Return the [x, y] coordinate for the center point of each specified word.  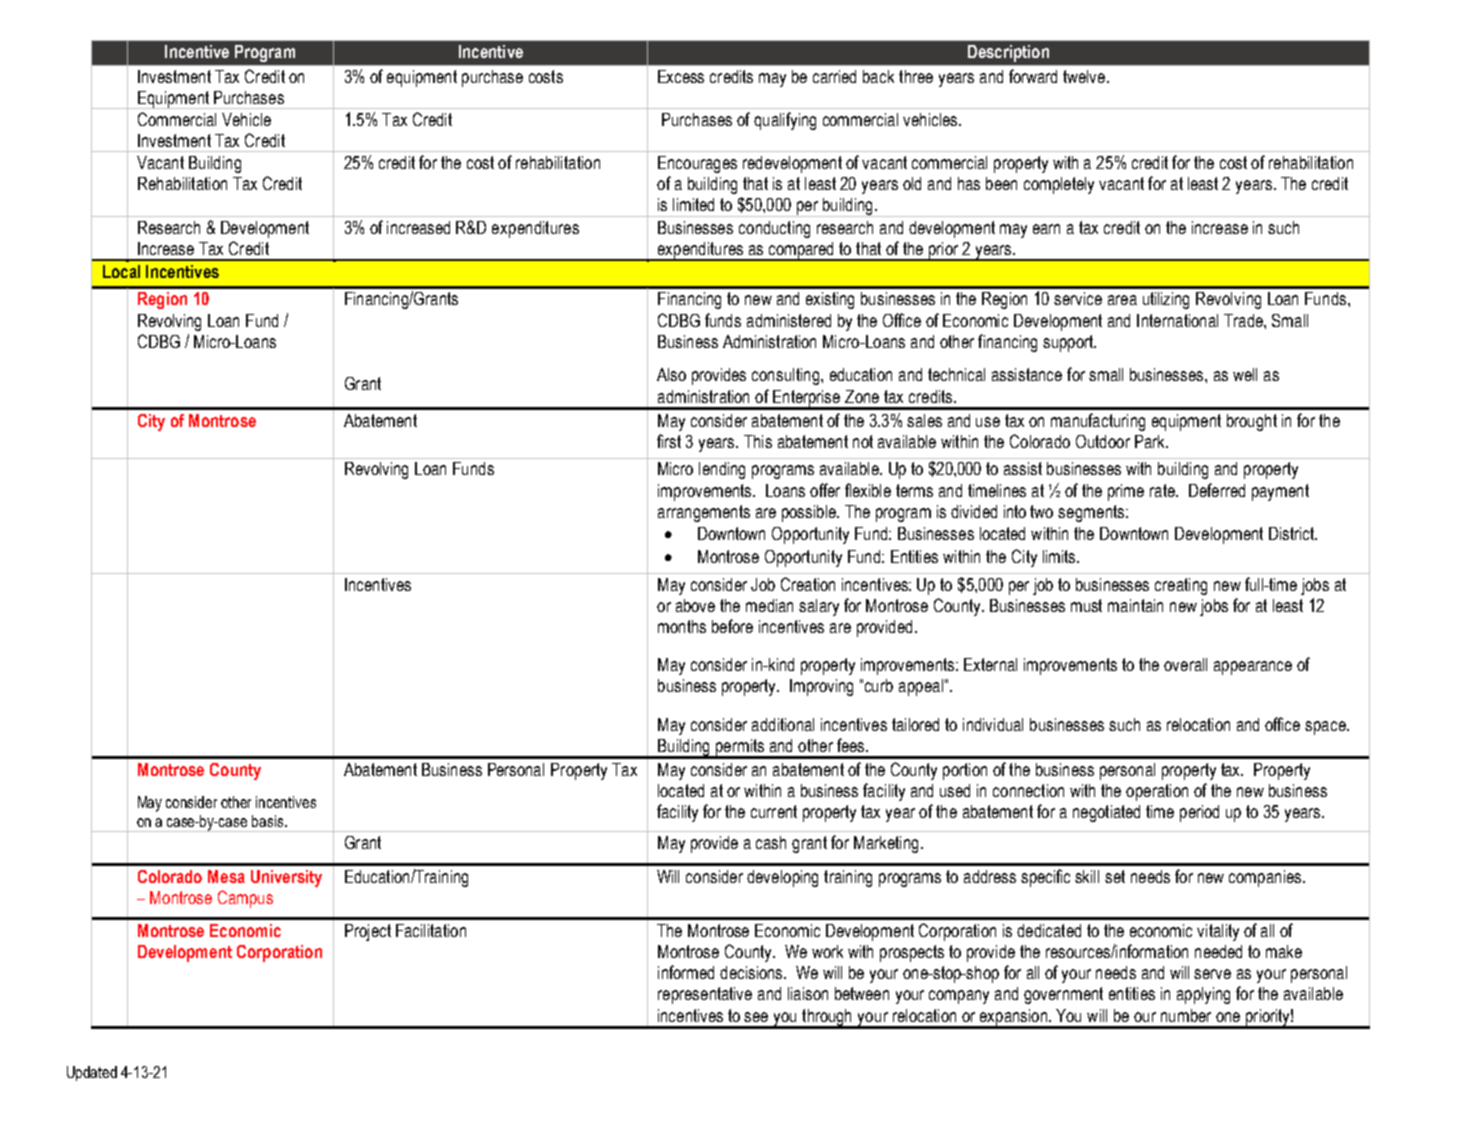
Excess [681, 76]
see [756, 1017]
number [1186, 1015]
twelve [1085, 76]
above [695, 605]
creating [1181, 586]
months [682, 626]
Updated [92, 1073]
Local [121, 271]
